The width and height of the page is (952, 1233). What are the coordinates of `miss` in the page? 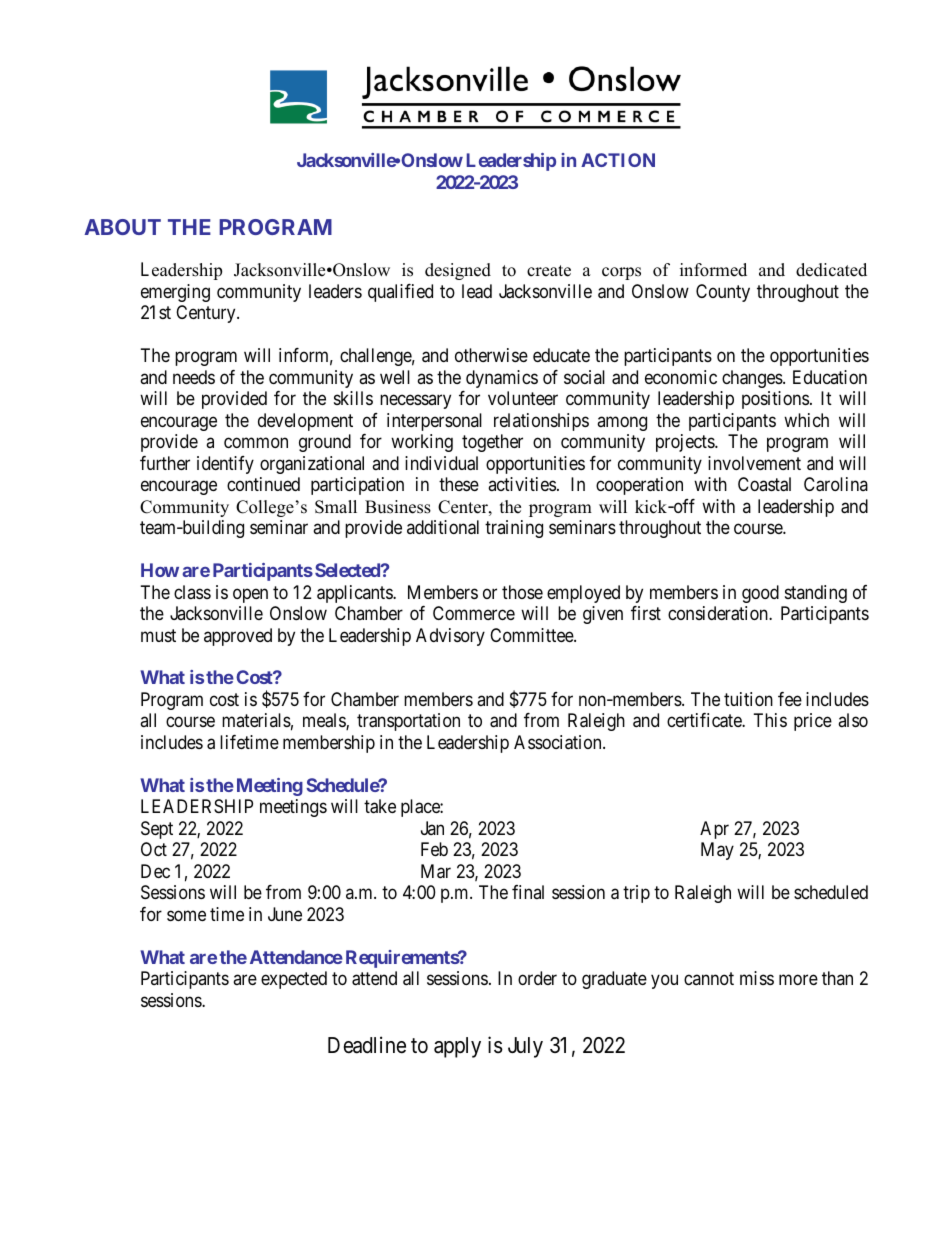 It's located at (757, 978).
